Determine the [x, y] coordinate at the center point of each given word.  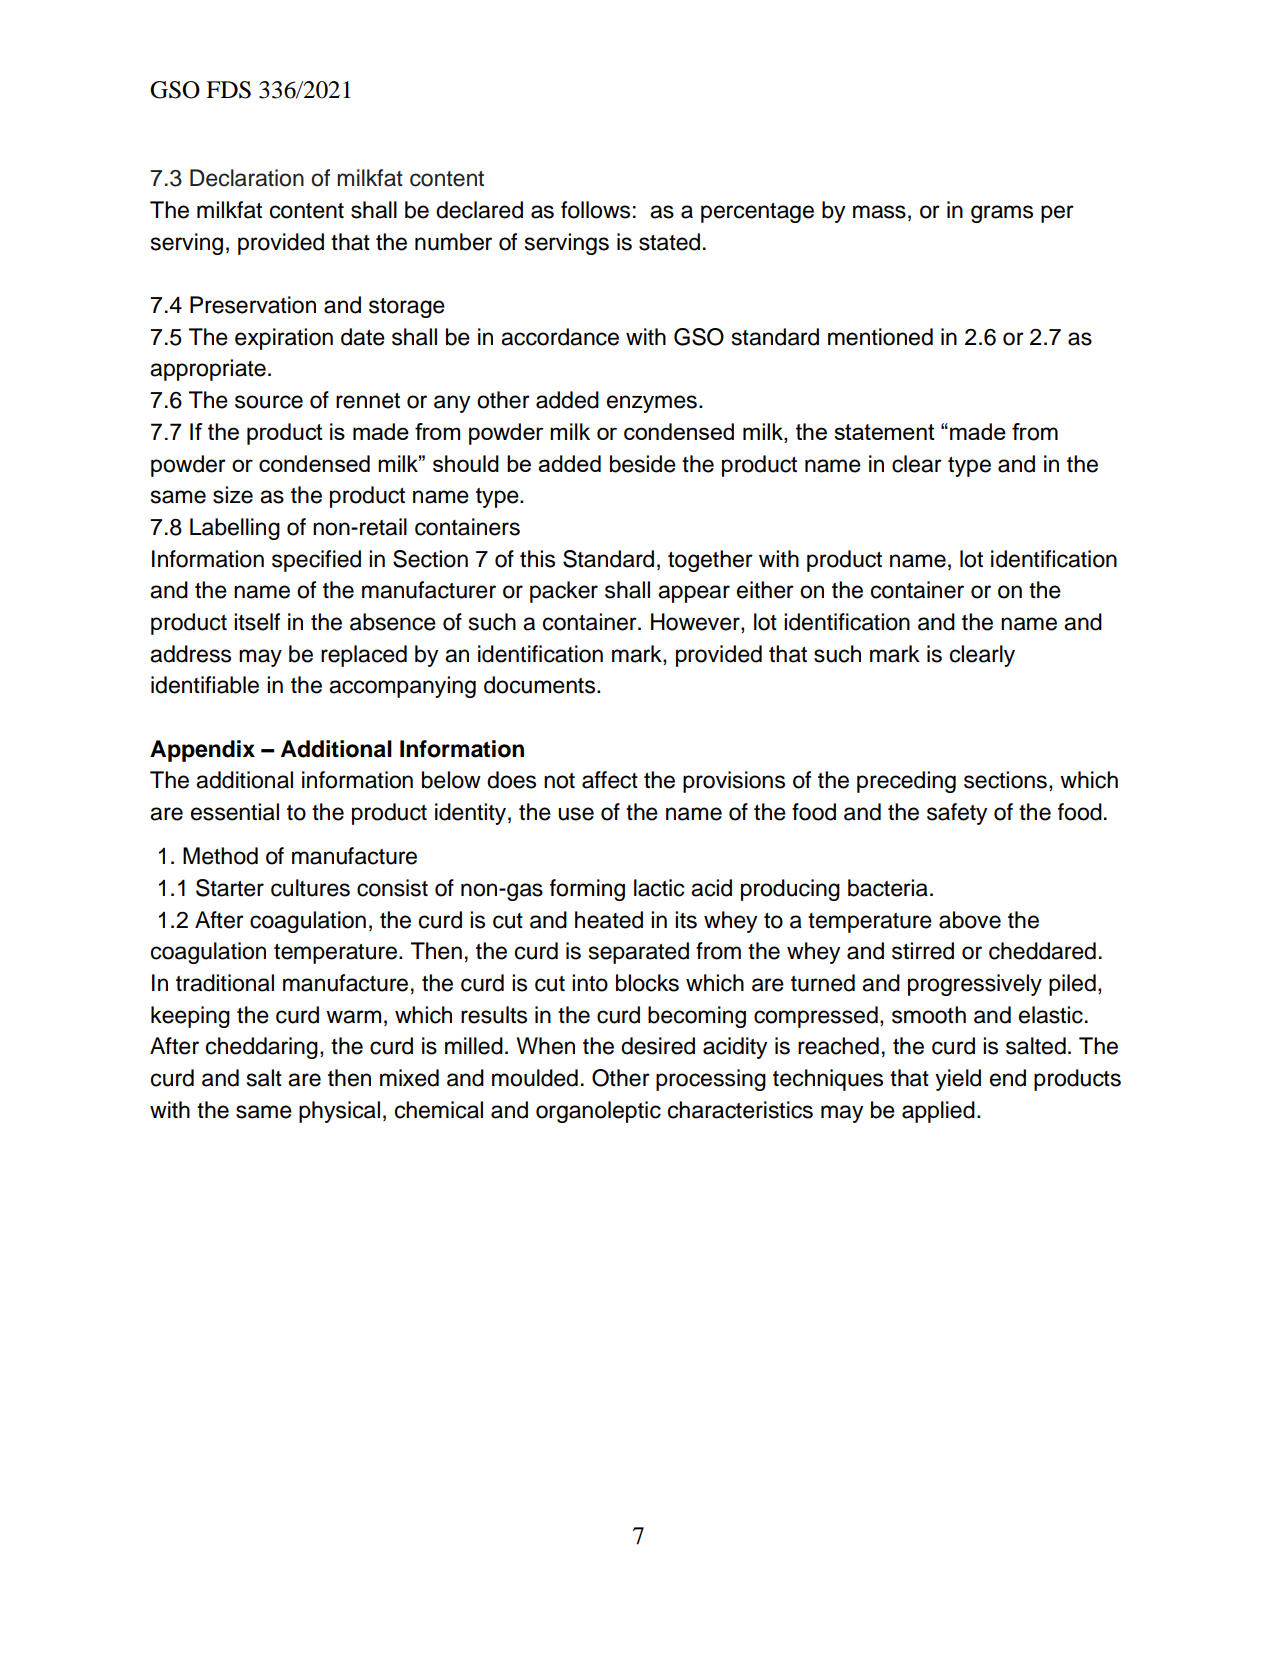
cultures [310, 888]
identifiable [205, 685]
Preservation [253, 305]
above [970, 920]
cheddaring [262, 1048]
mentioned [880, 337]
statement [884, 432]
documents [541, 685]
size [233, 495]
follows [595, 210]
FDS [228, 90]
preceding [906, 782]
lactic [659, 888]
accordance [560, 337]
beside [643, 464]
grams [1002, 214]
